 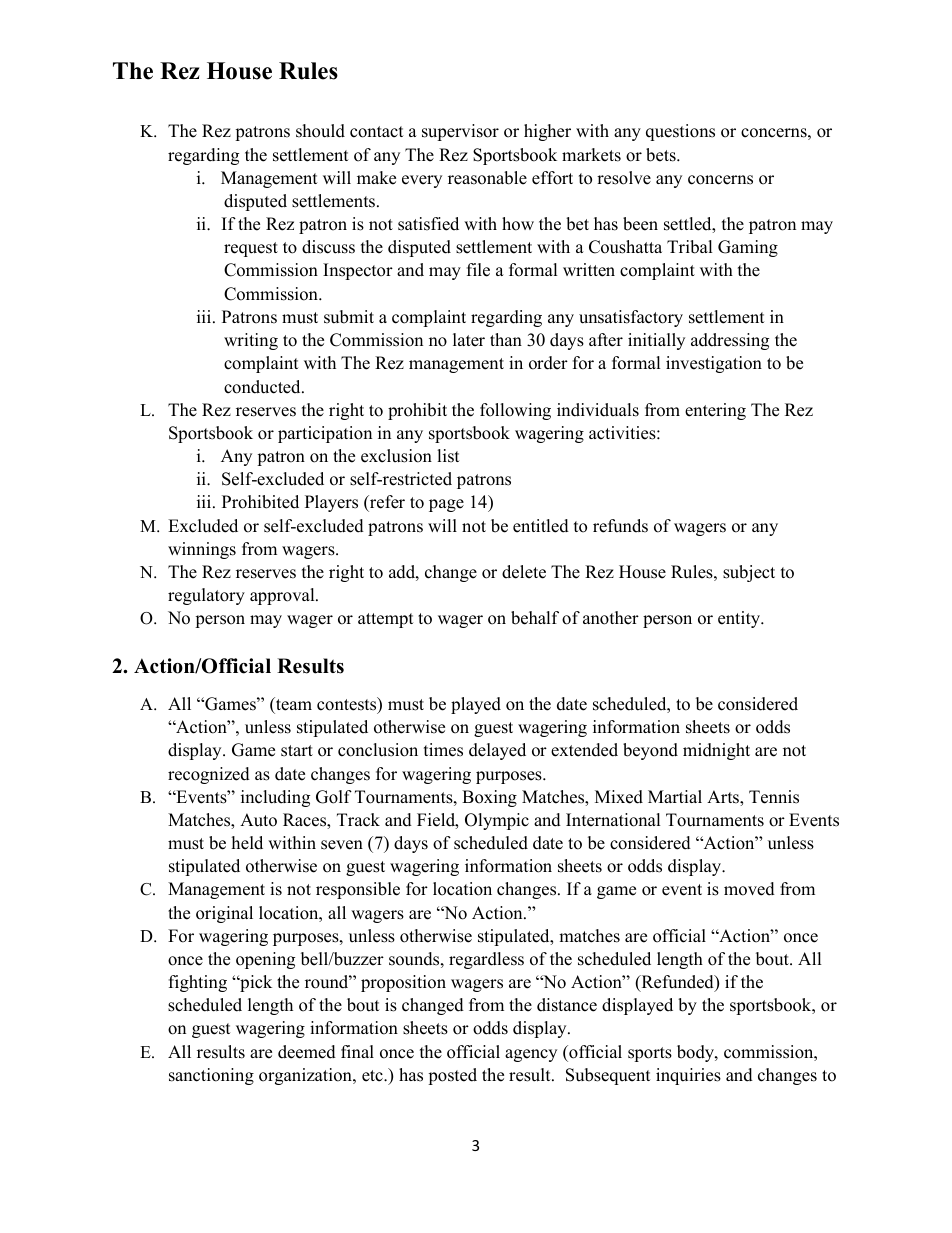 What do you see at coordinates (325, 434) in the screenshot?
I see `participation` at bounding box center [325, 434].
